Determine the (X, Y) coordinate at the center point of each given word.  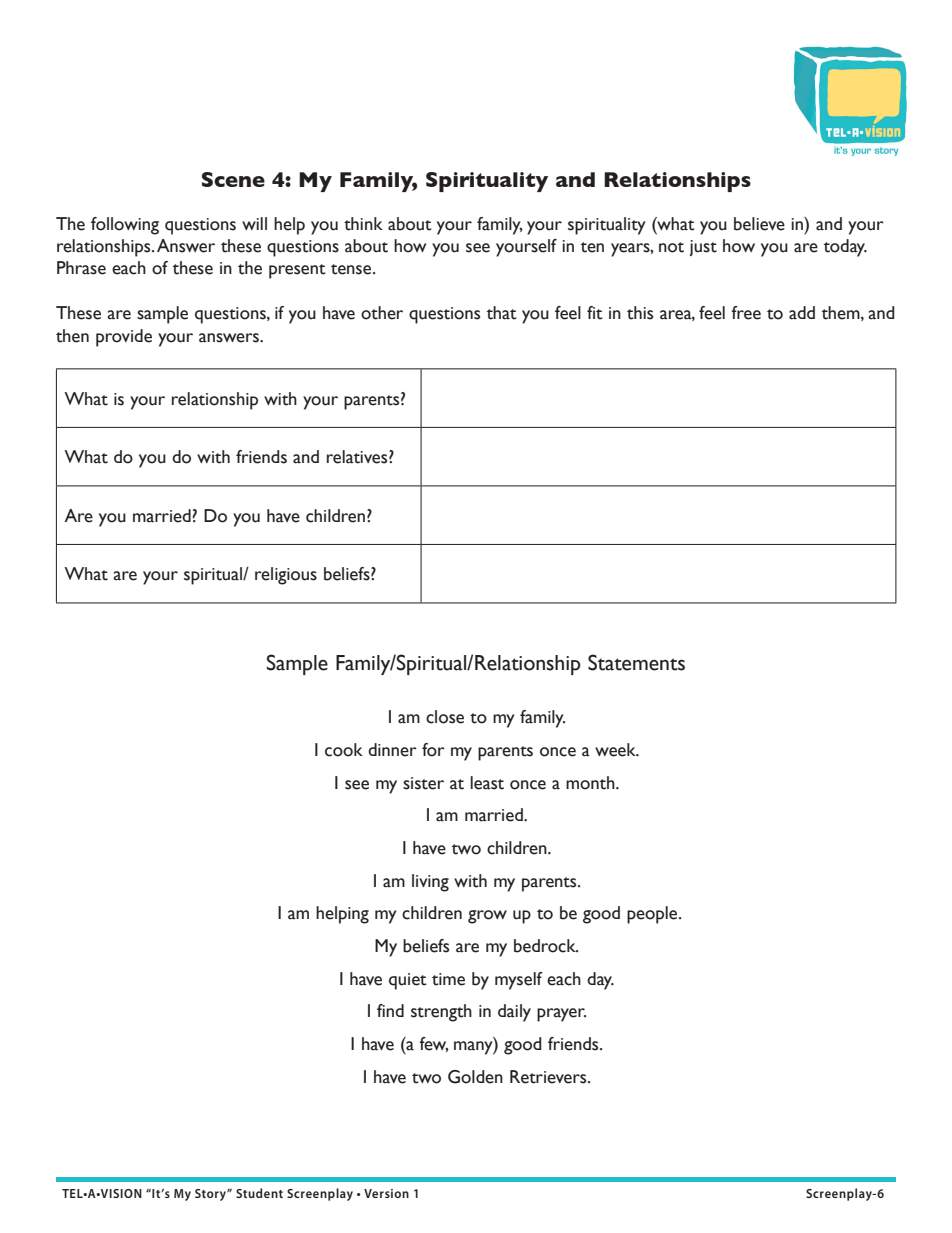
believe (759, 224)
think (363, 224)
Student (259, 1193)
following (125, 226)
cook (344, 750)
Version (386, 1193)
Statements (636, 662)
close (445, 717)
